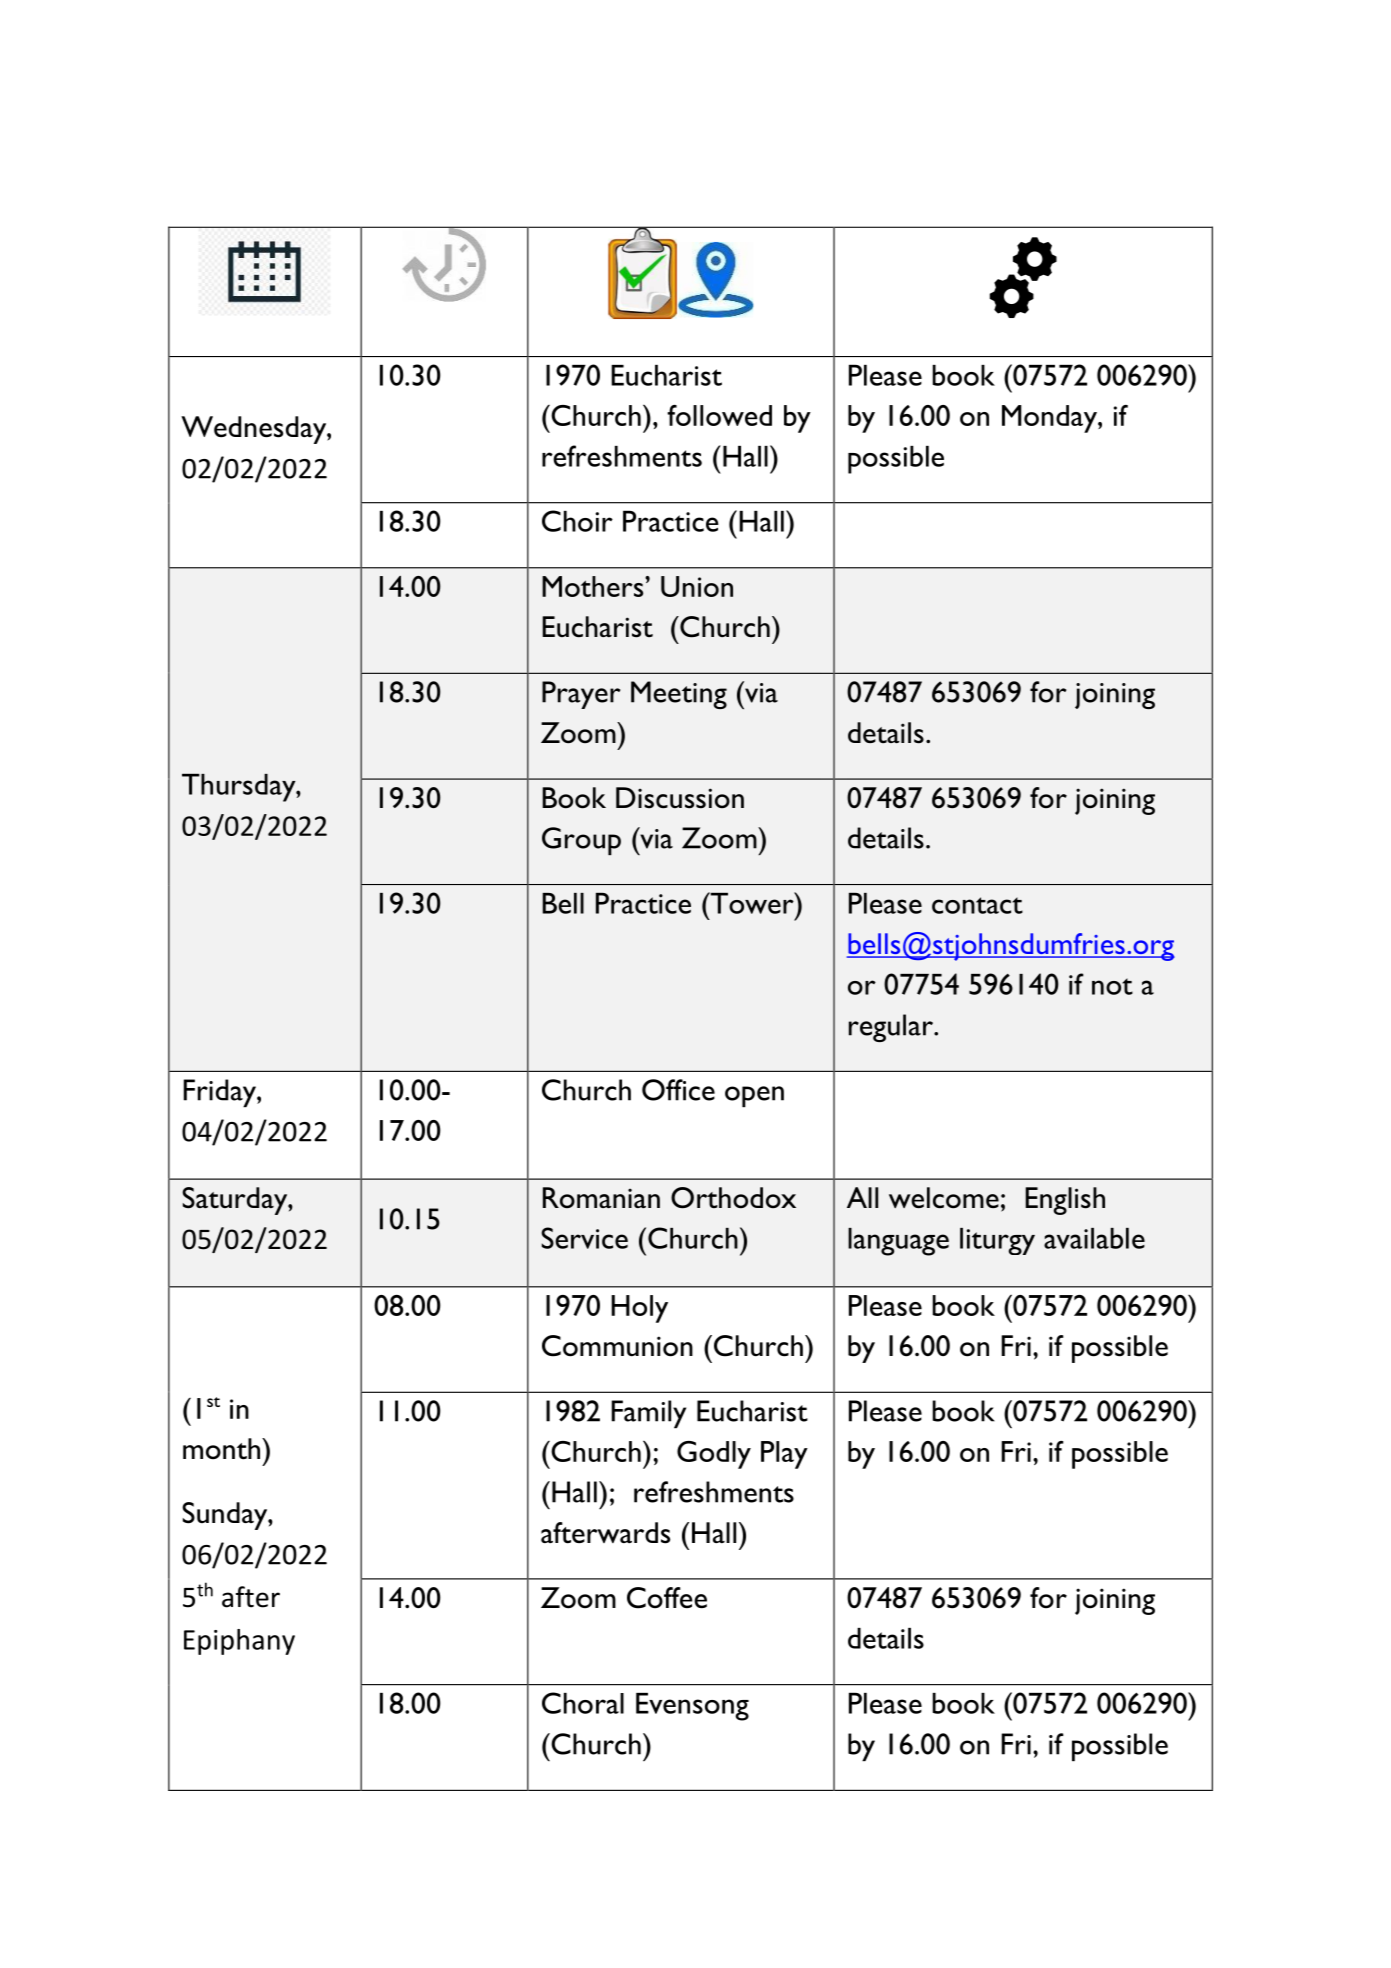  I want to click on Discussion, so click(680, 798).
